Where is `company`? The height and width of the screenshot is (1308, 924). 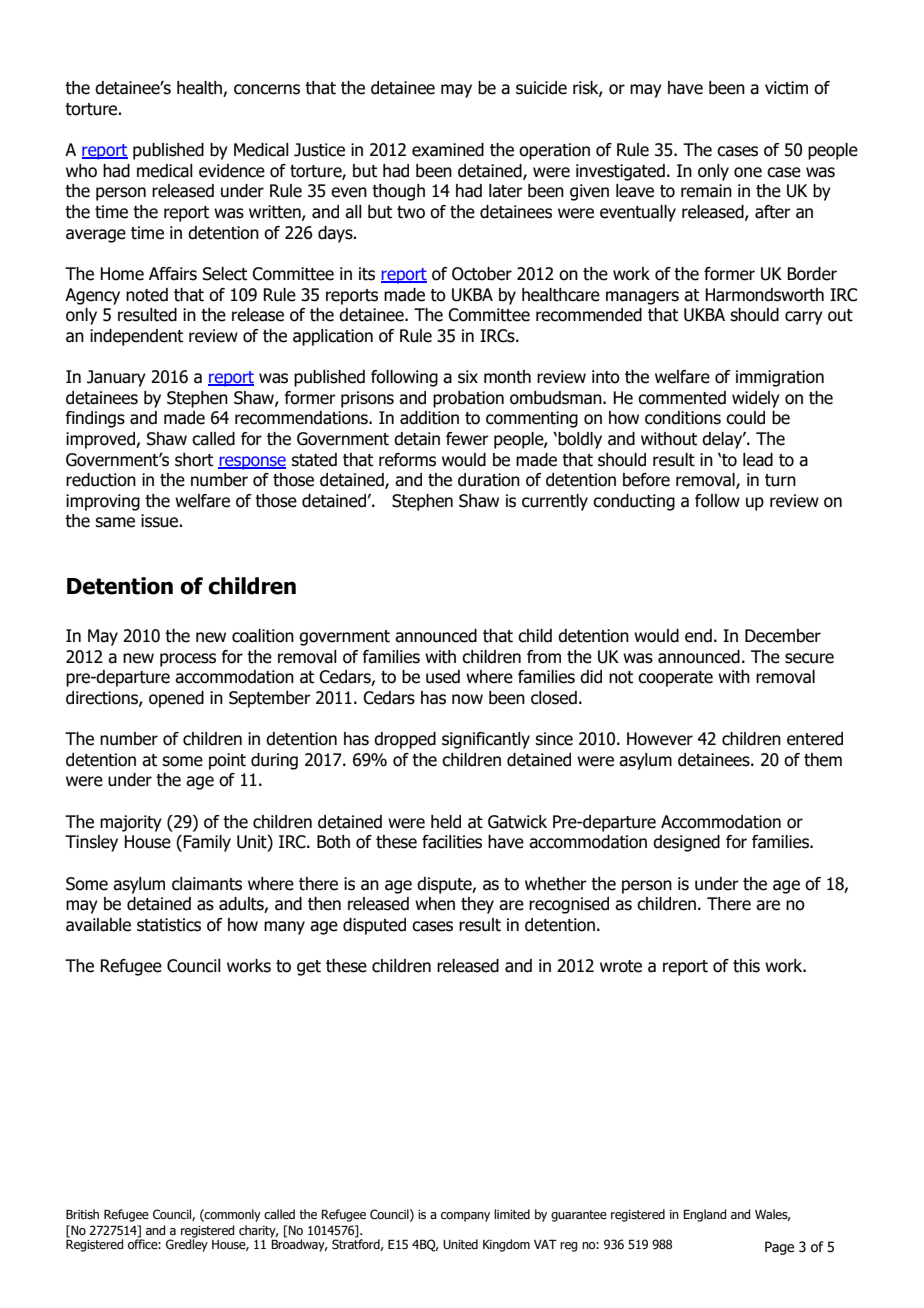 company is located at coordinates (465, 1217).
